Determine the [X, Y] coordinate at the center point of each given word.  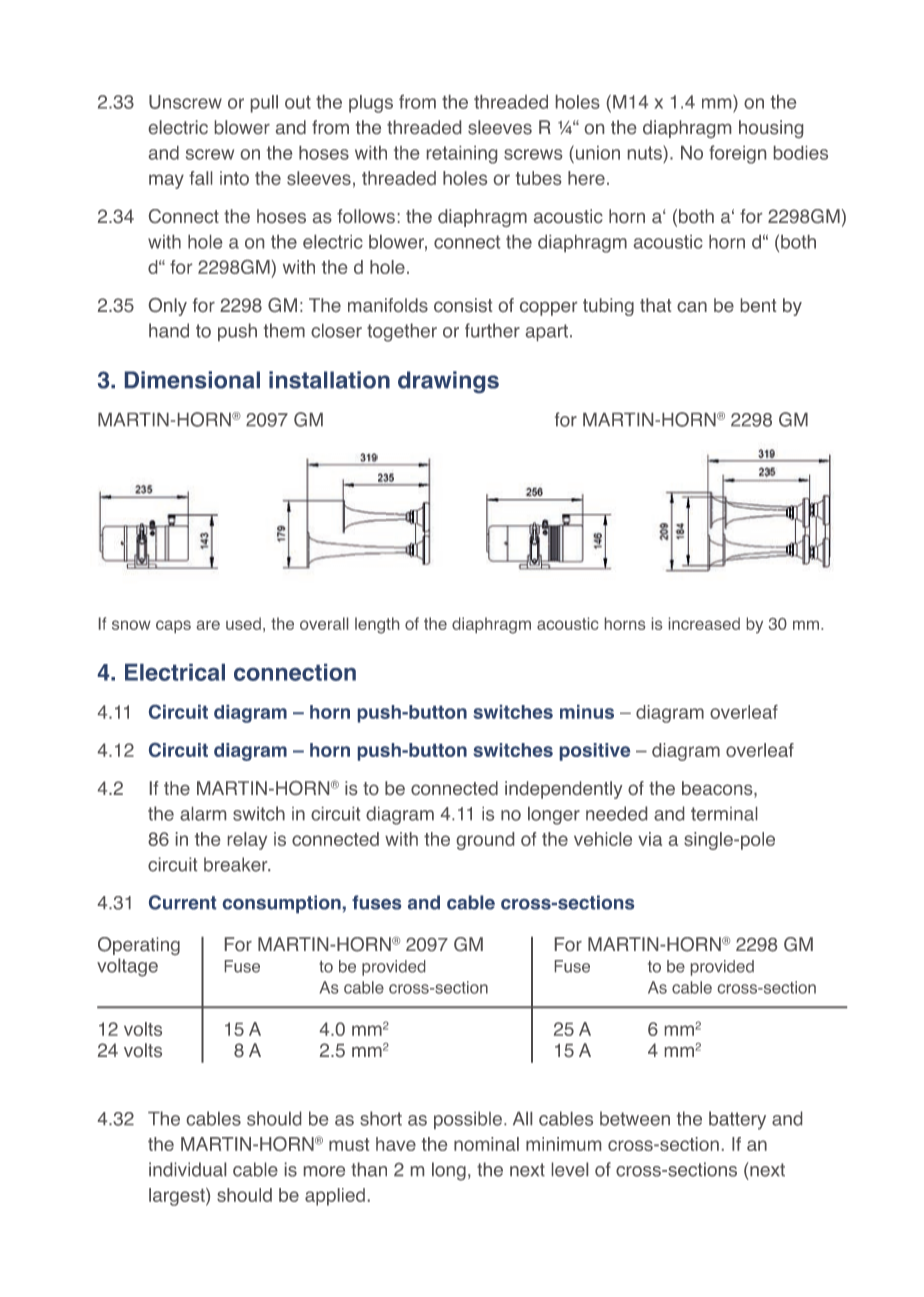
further [492, 330]
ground [485, 841]
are [208, 625]
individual [187, 1169]
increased [704, 623]
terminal [724, 814]
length [377, 625]
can [692, 306]
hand [169, 330]
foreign [737, 154]
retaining [462, 155]
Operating [139, 946]
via [650, 839]
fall [200, 178]
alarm [203, 814]
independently [564, 790]
